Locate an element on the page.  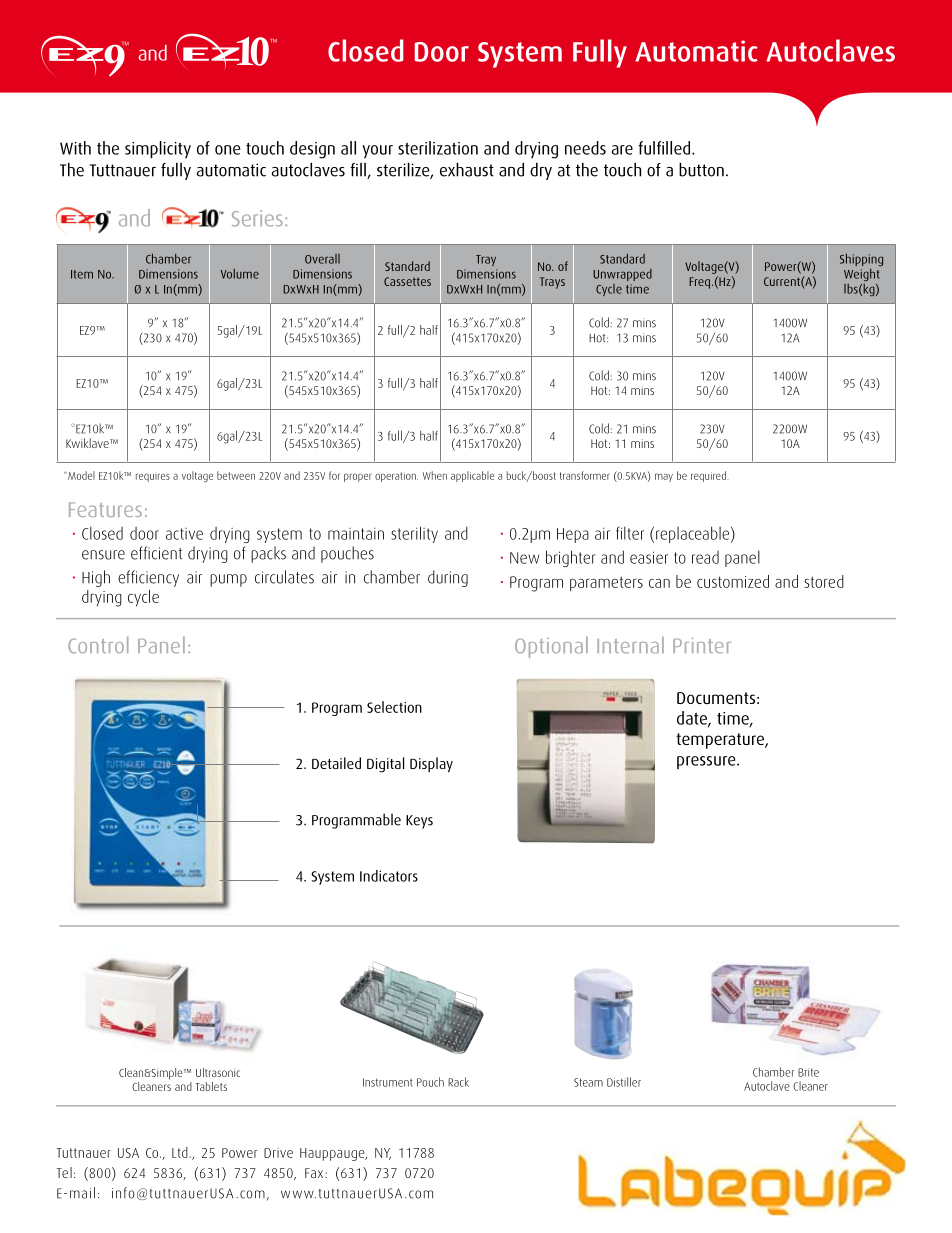
between is located at coordinates (236, 475).
